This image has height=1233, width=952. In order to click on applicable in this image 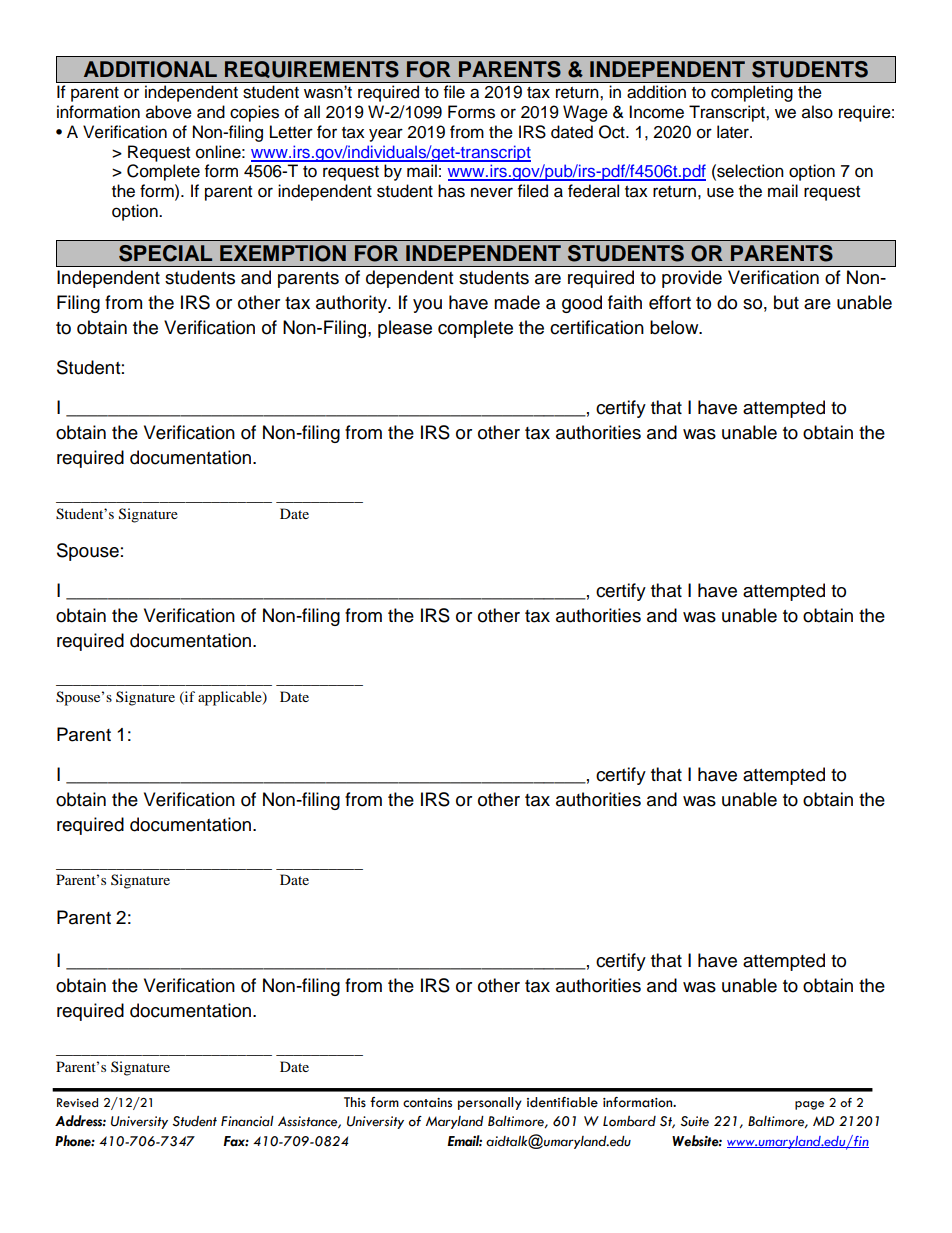, I will do `click(231, 698)`.
